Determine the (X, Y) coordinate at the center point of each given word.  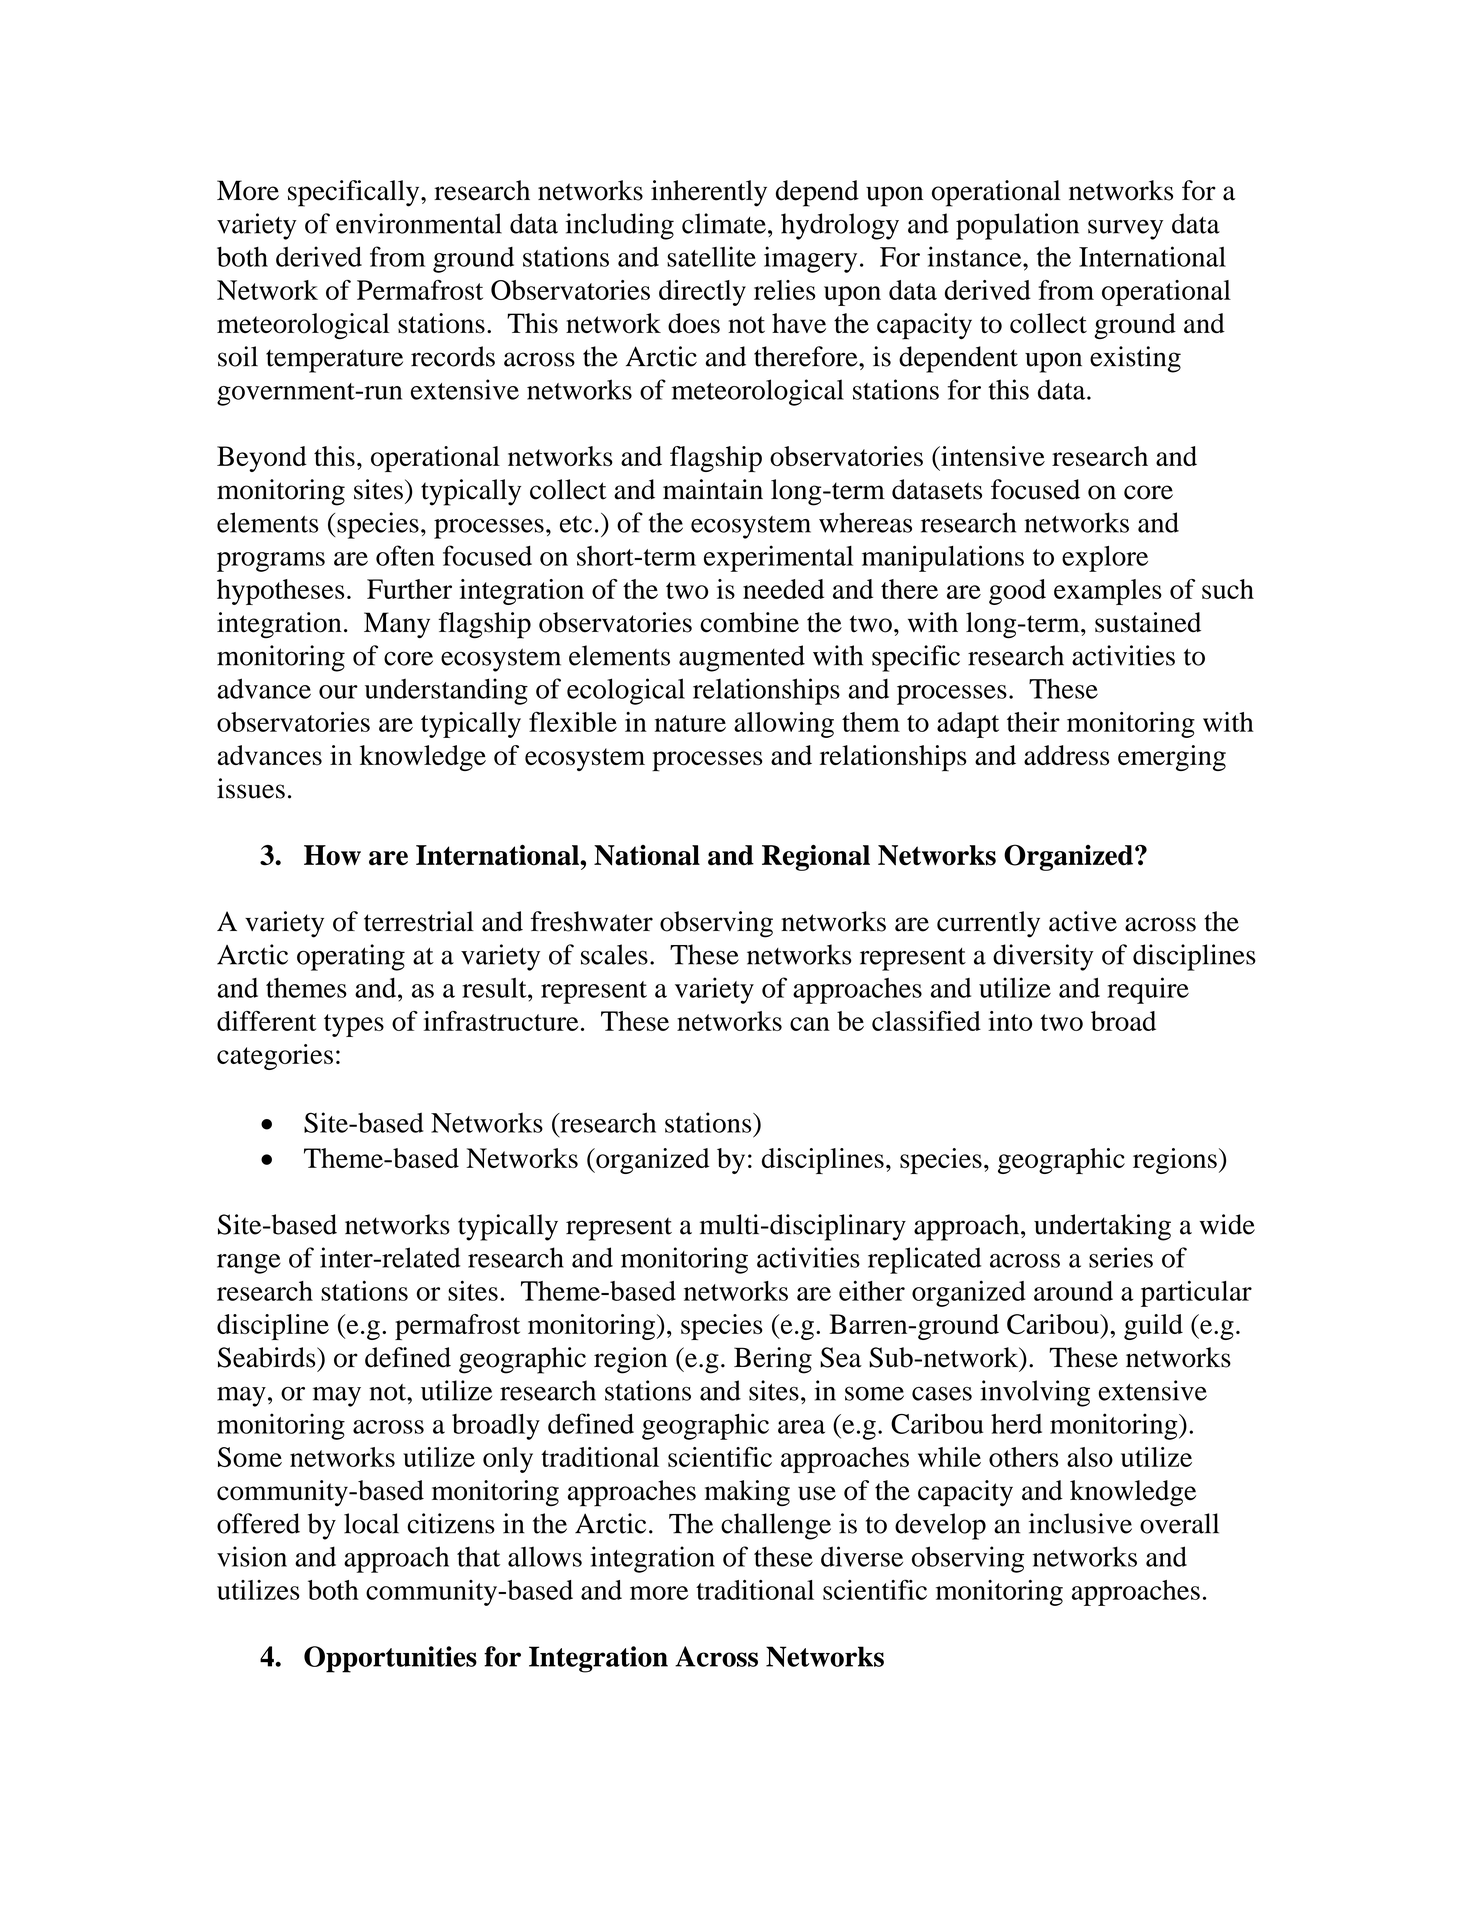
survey (1125, 229)
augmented (742, 658)
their (1033, 722)
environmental (419, 223)
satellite (711, 256)
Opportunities (390, 1659)
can (810, 1024)
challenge (776, 1526)
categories (275, 1057)
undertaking (1102, 1227)
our (338, 692)
